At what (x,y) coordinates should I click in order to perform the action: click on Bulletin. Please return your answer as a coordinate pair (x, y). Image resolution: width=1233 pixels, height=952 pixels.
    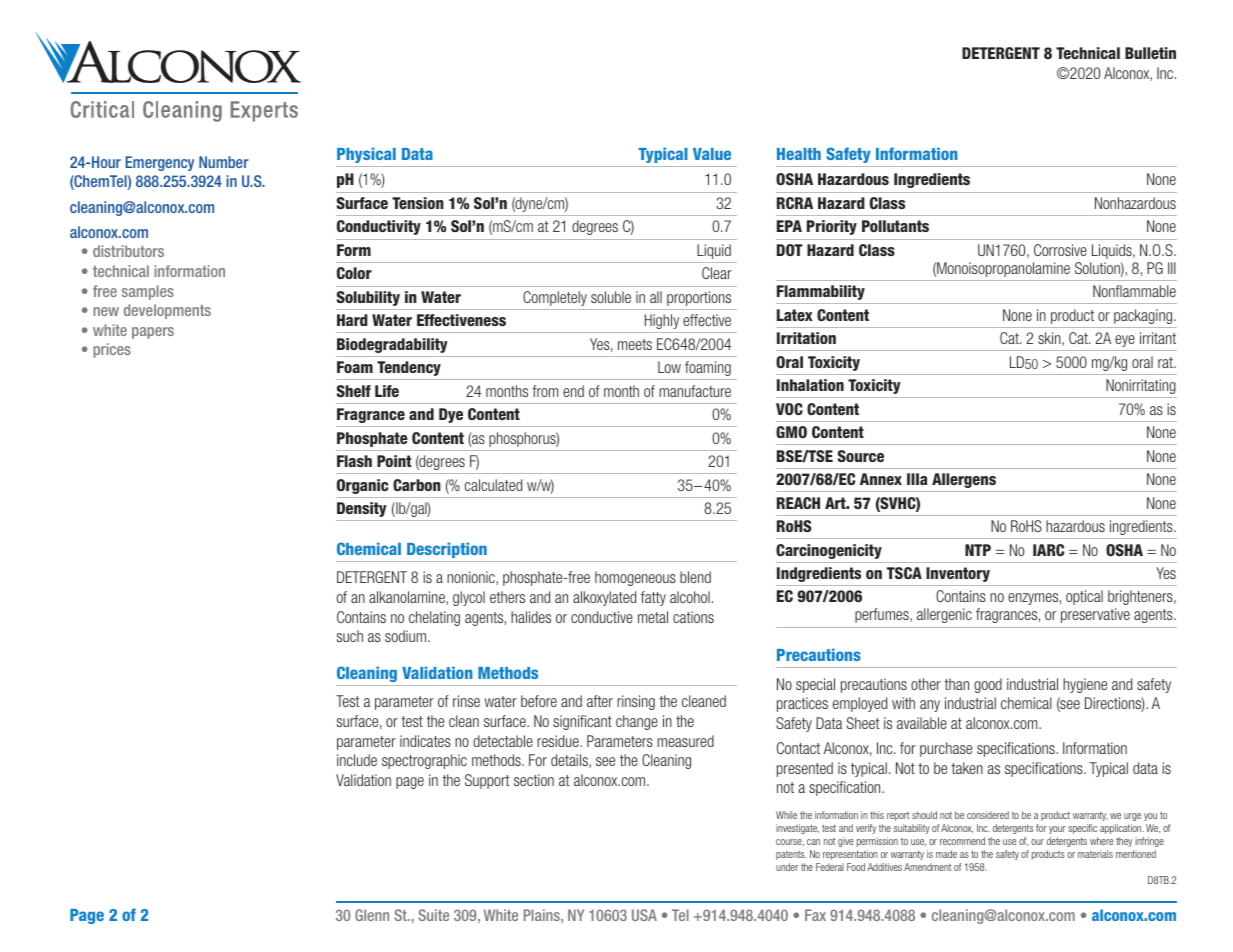
    Looking at the image, I should click on (1150, 53).
